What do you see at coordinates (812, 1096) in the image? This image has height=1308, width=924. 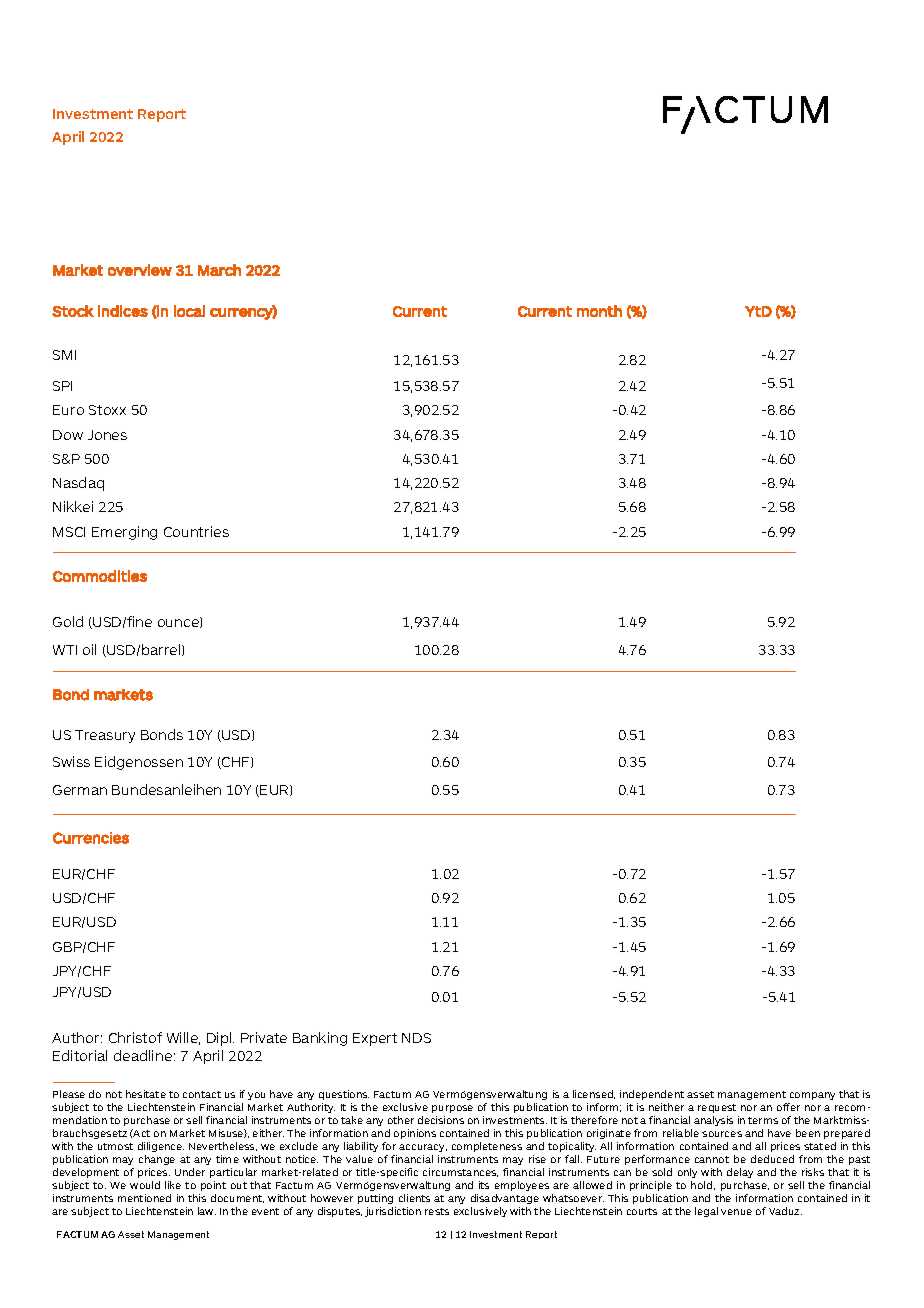 I see `company` at bounding box center [812, 1096].
